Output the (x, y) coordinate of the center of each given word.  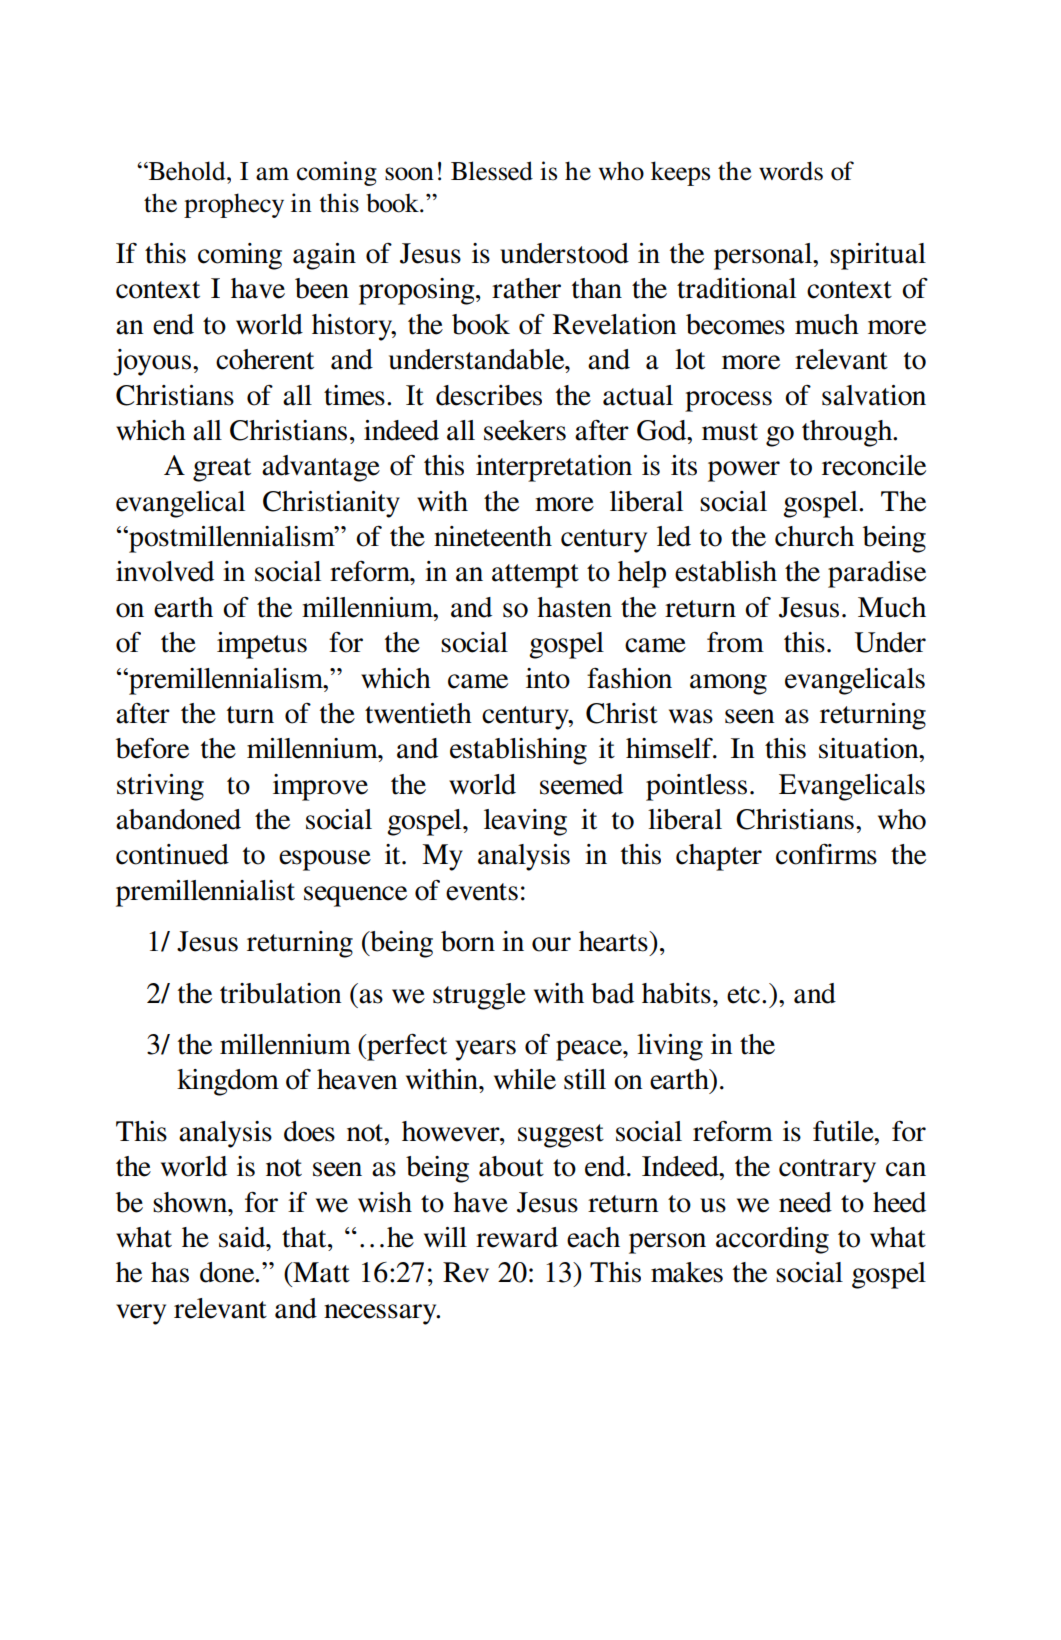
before (152, 748)
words (791, 171)
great (222, 470)
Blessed (492, 171)
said (243, 1237)
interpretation (554, 468)
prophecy (234, 205)
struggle (479, 996)
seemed (581, 784)
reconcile (874, 465)
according (772, 1240)
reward (517, 1237)
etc (745, 995)
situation (870, 748)
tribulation (281, 993)
